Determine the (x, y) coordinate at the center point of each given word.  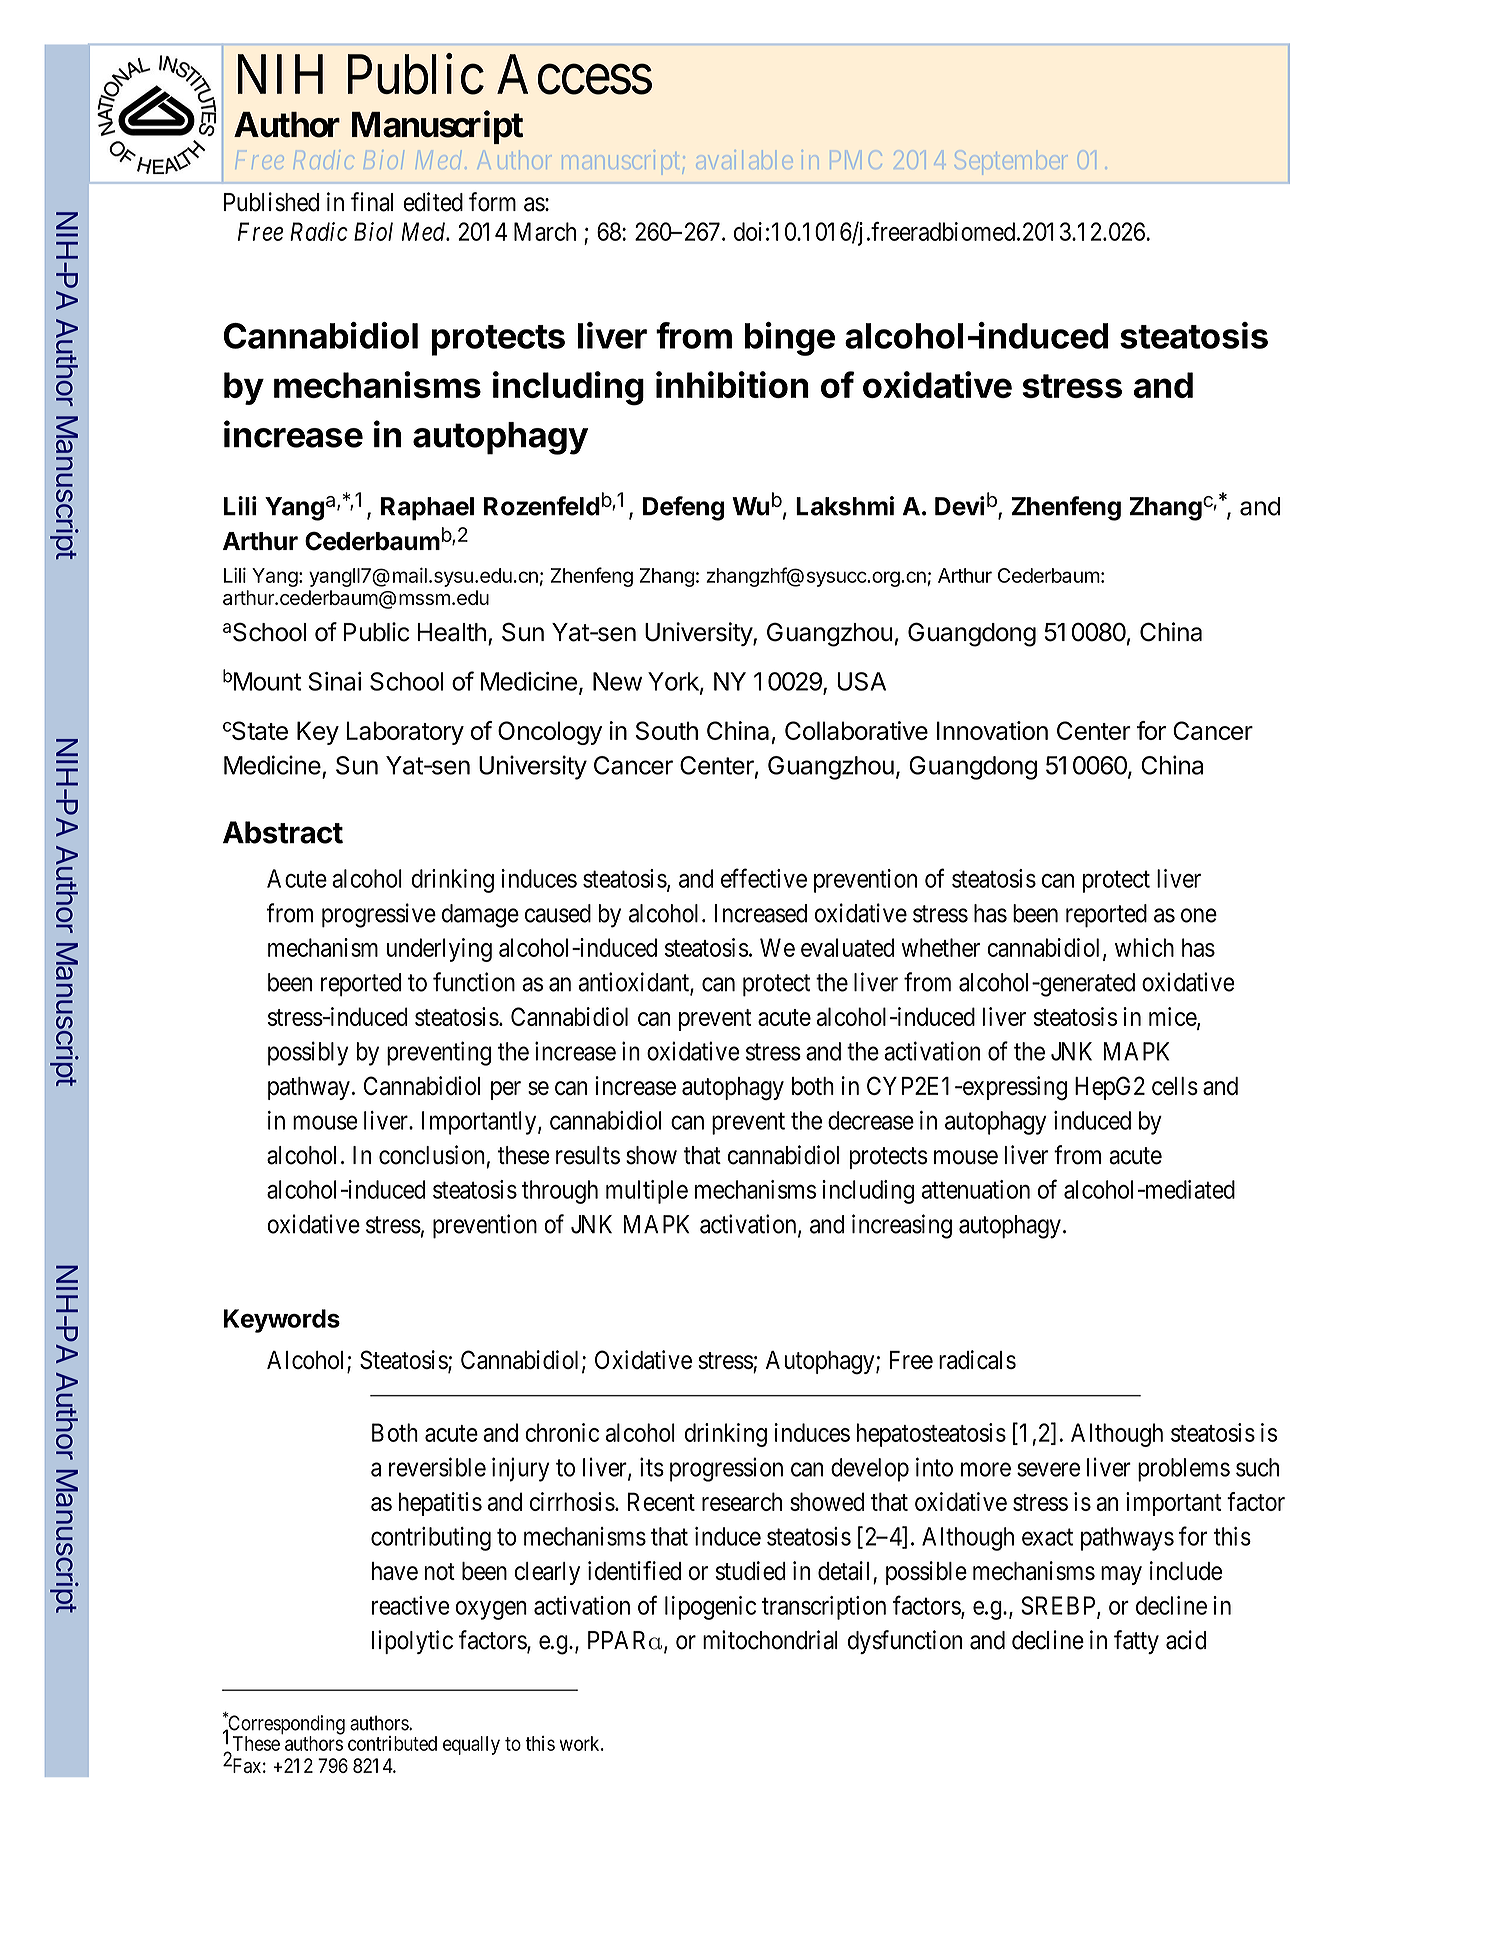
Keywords (282, 1321)
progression (726, 1469)
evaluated (847, 947)
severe (1048, 1469)
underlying (439, 950)
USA (861, 681)
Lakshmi (845, 506)
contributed (392, 1743)
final (372, 202)
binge (790, 339)
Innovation (992, 730)
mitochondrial (770, 1640)
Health (452, 632)
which (1144, 947)
